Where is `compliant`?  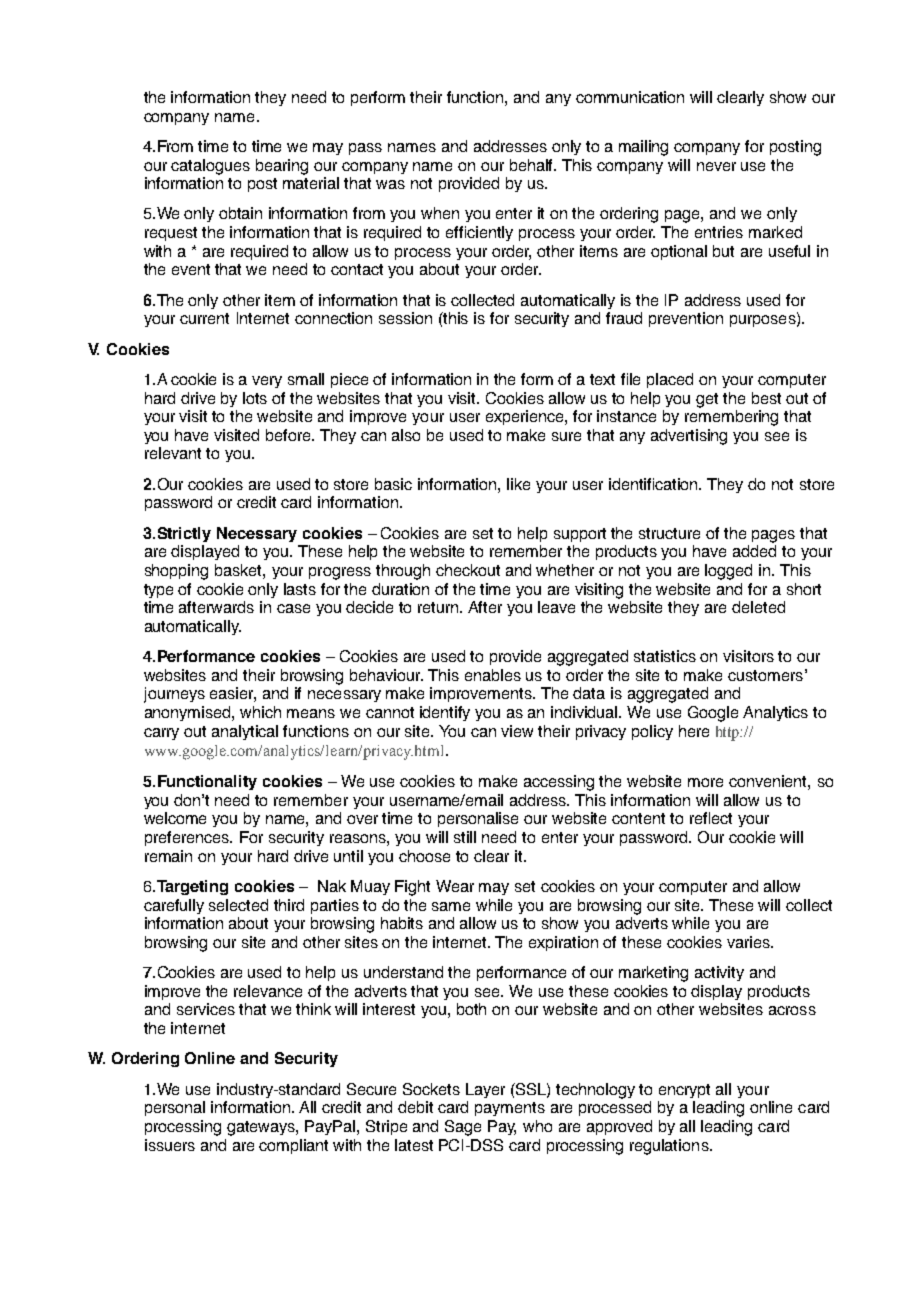
compliant is located at coordinates (293, 1146).
